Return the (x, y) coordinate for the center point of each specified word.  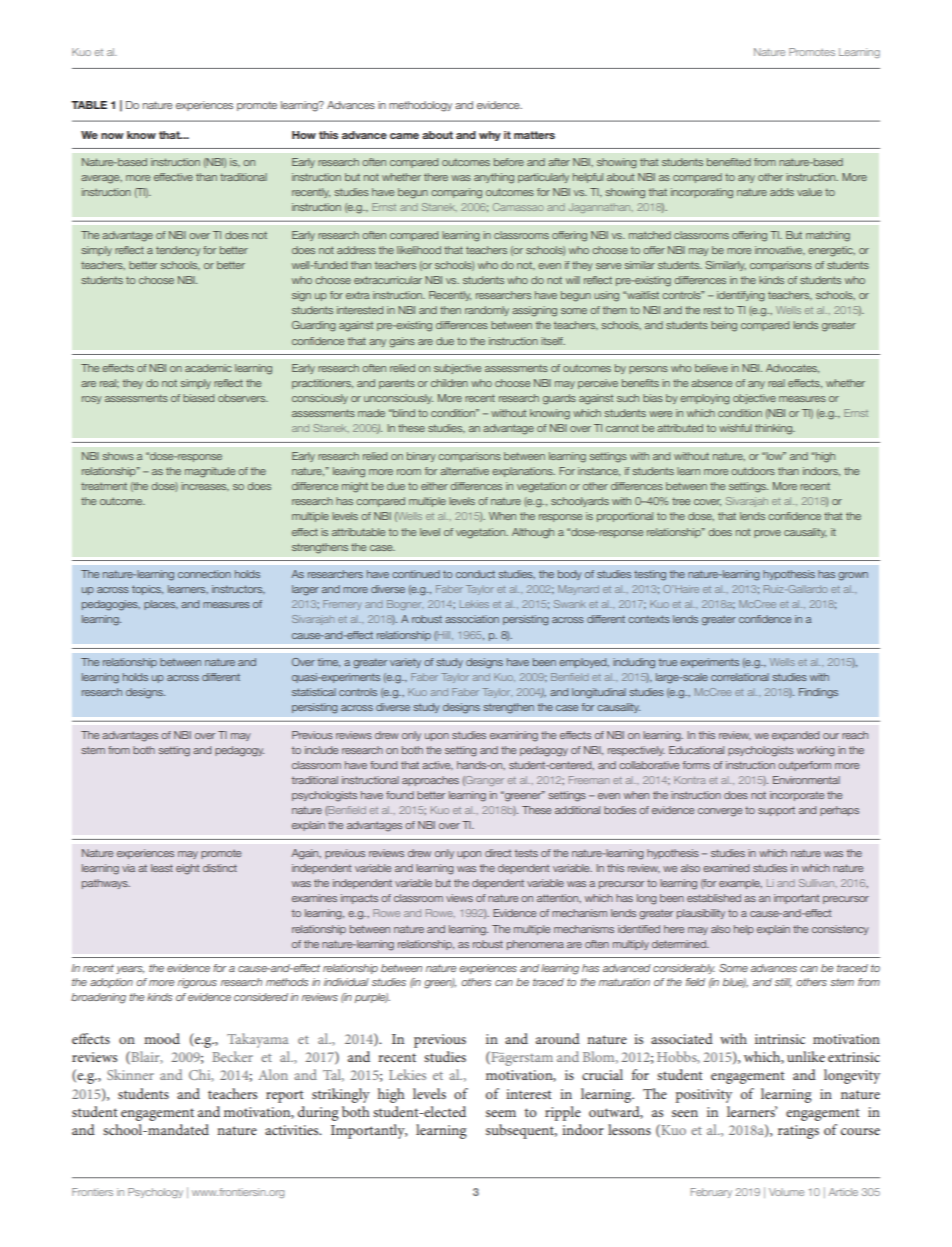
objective (754, 399)
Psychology (155, 1193)
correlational (740, 677)
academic (208, 368)
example (740, 884)
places (161, 605)
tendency (178, 251)
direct (498, 853)
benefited (729, 162)
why (490, 136)
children (449, 383)
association (472, 619)
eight (187, 869)
